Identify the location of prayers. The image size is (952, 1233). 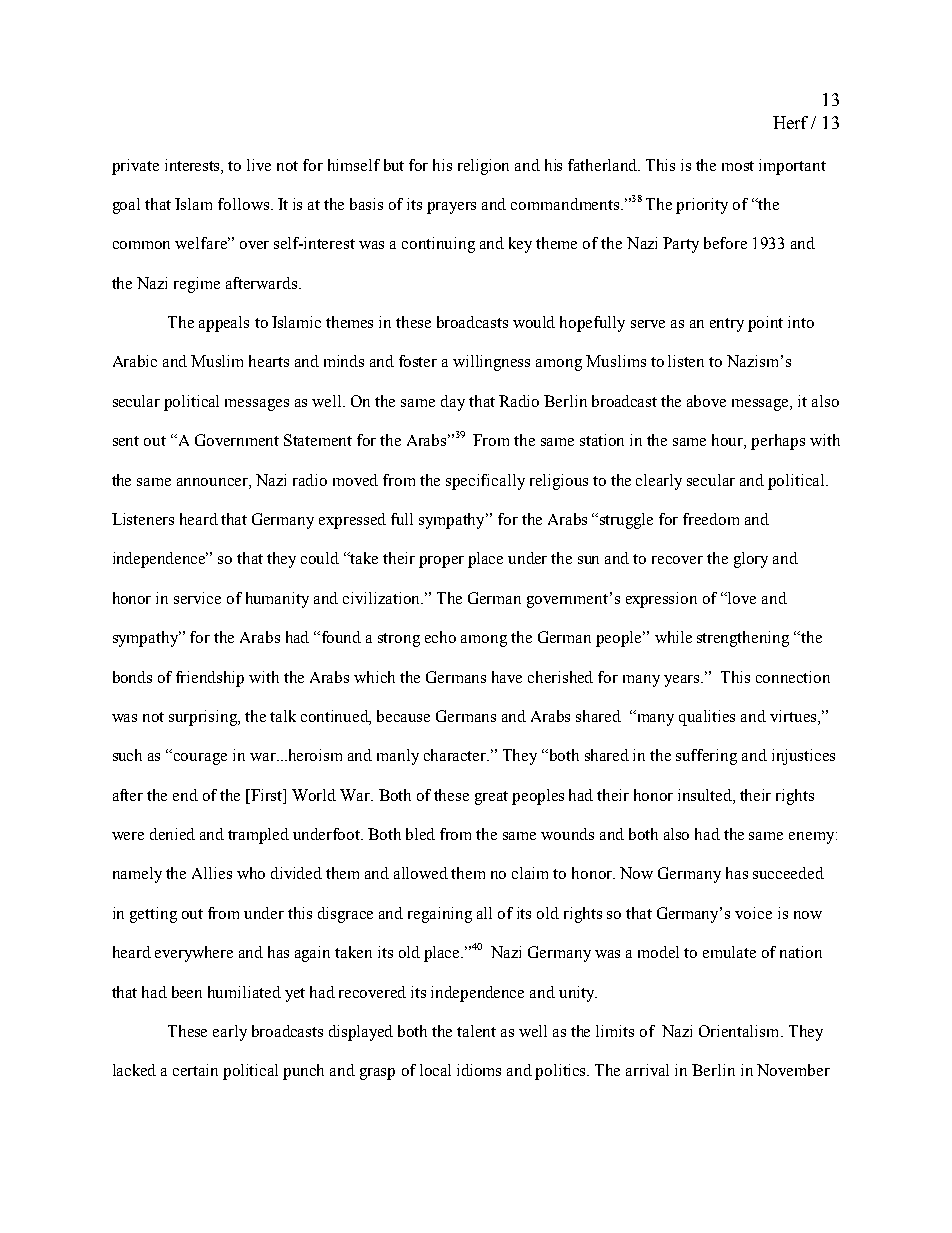
(451, 208).
